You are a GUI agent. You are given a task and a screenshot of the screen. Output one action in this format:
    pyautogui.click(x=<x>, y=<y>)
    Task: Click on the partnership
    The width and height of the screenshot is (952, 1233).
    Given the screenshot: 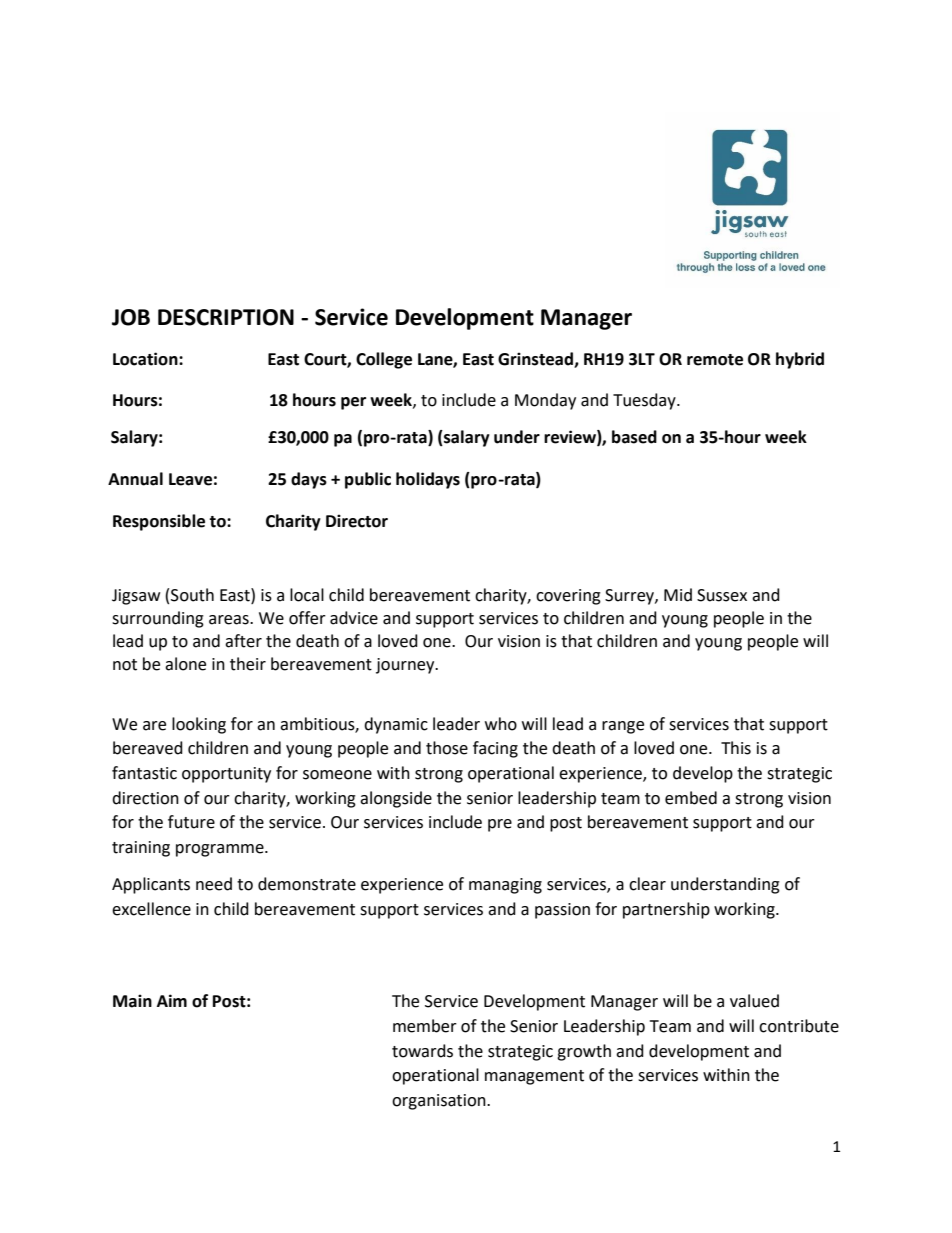 What is the action you would take?
    pyautogui.click(x=666, y=910)
